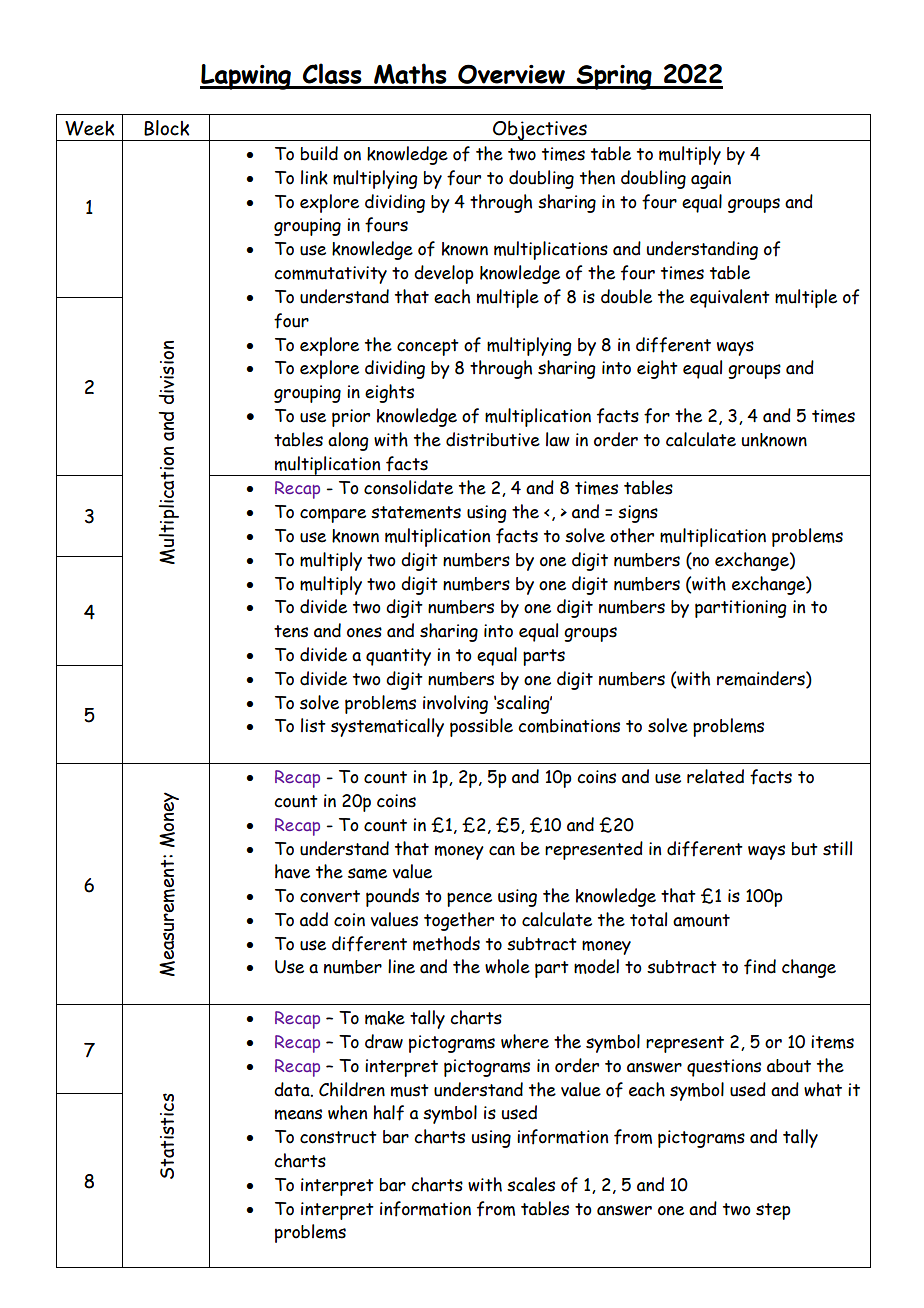 The height and width of the page is (1308, 924). Describe the element at coordinates (715, 776) in the page. I see `related` at that location.
